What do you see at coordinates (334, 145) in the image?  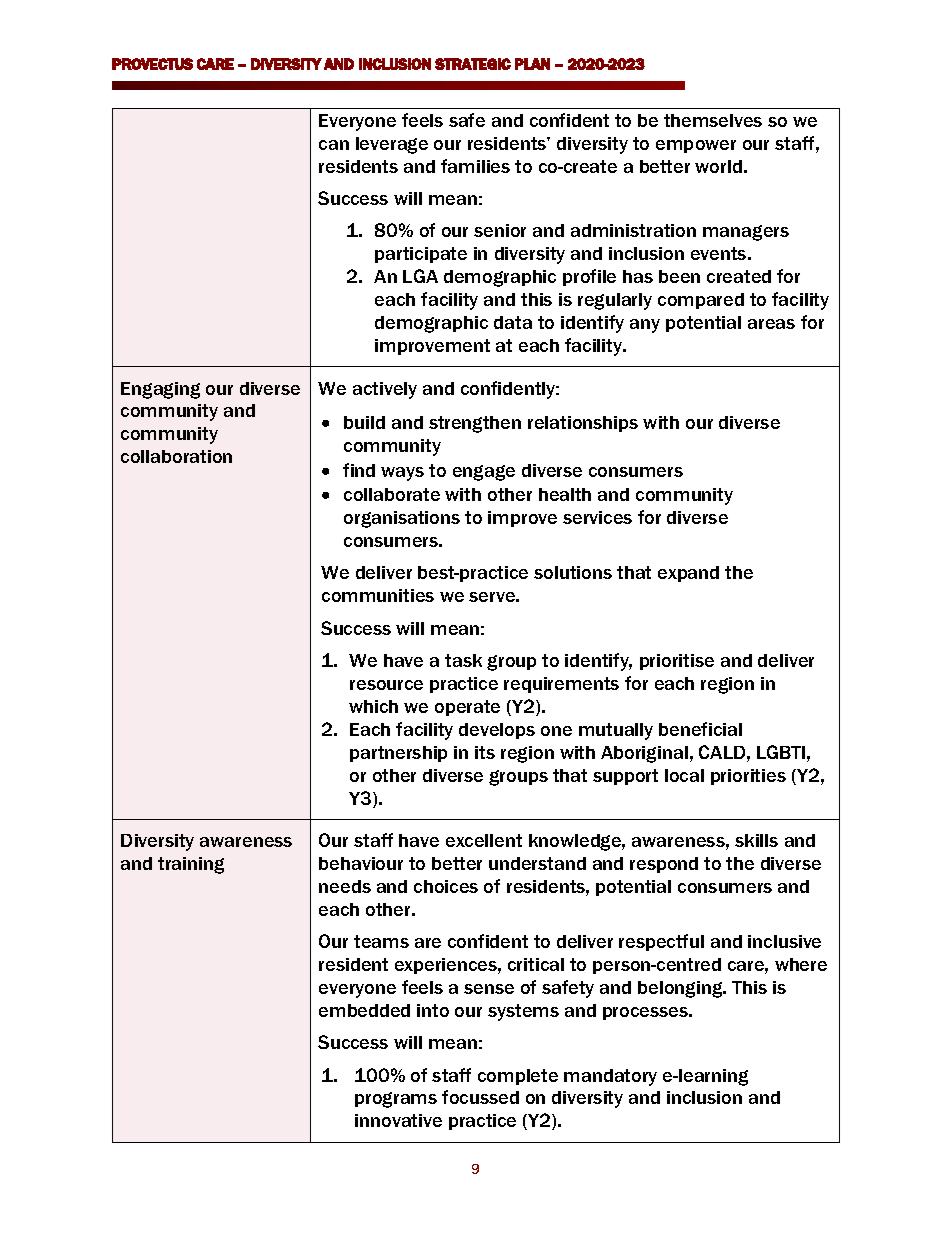 I see `can` at bounding box center [334, 145].
